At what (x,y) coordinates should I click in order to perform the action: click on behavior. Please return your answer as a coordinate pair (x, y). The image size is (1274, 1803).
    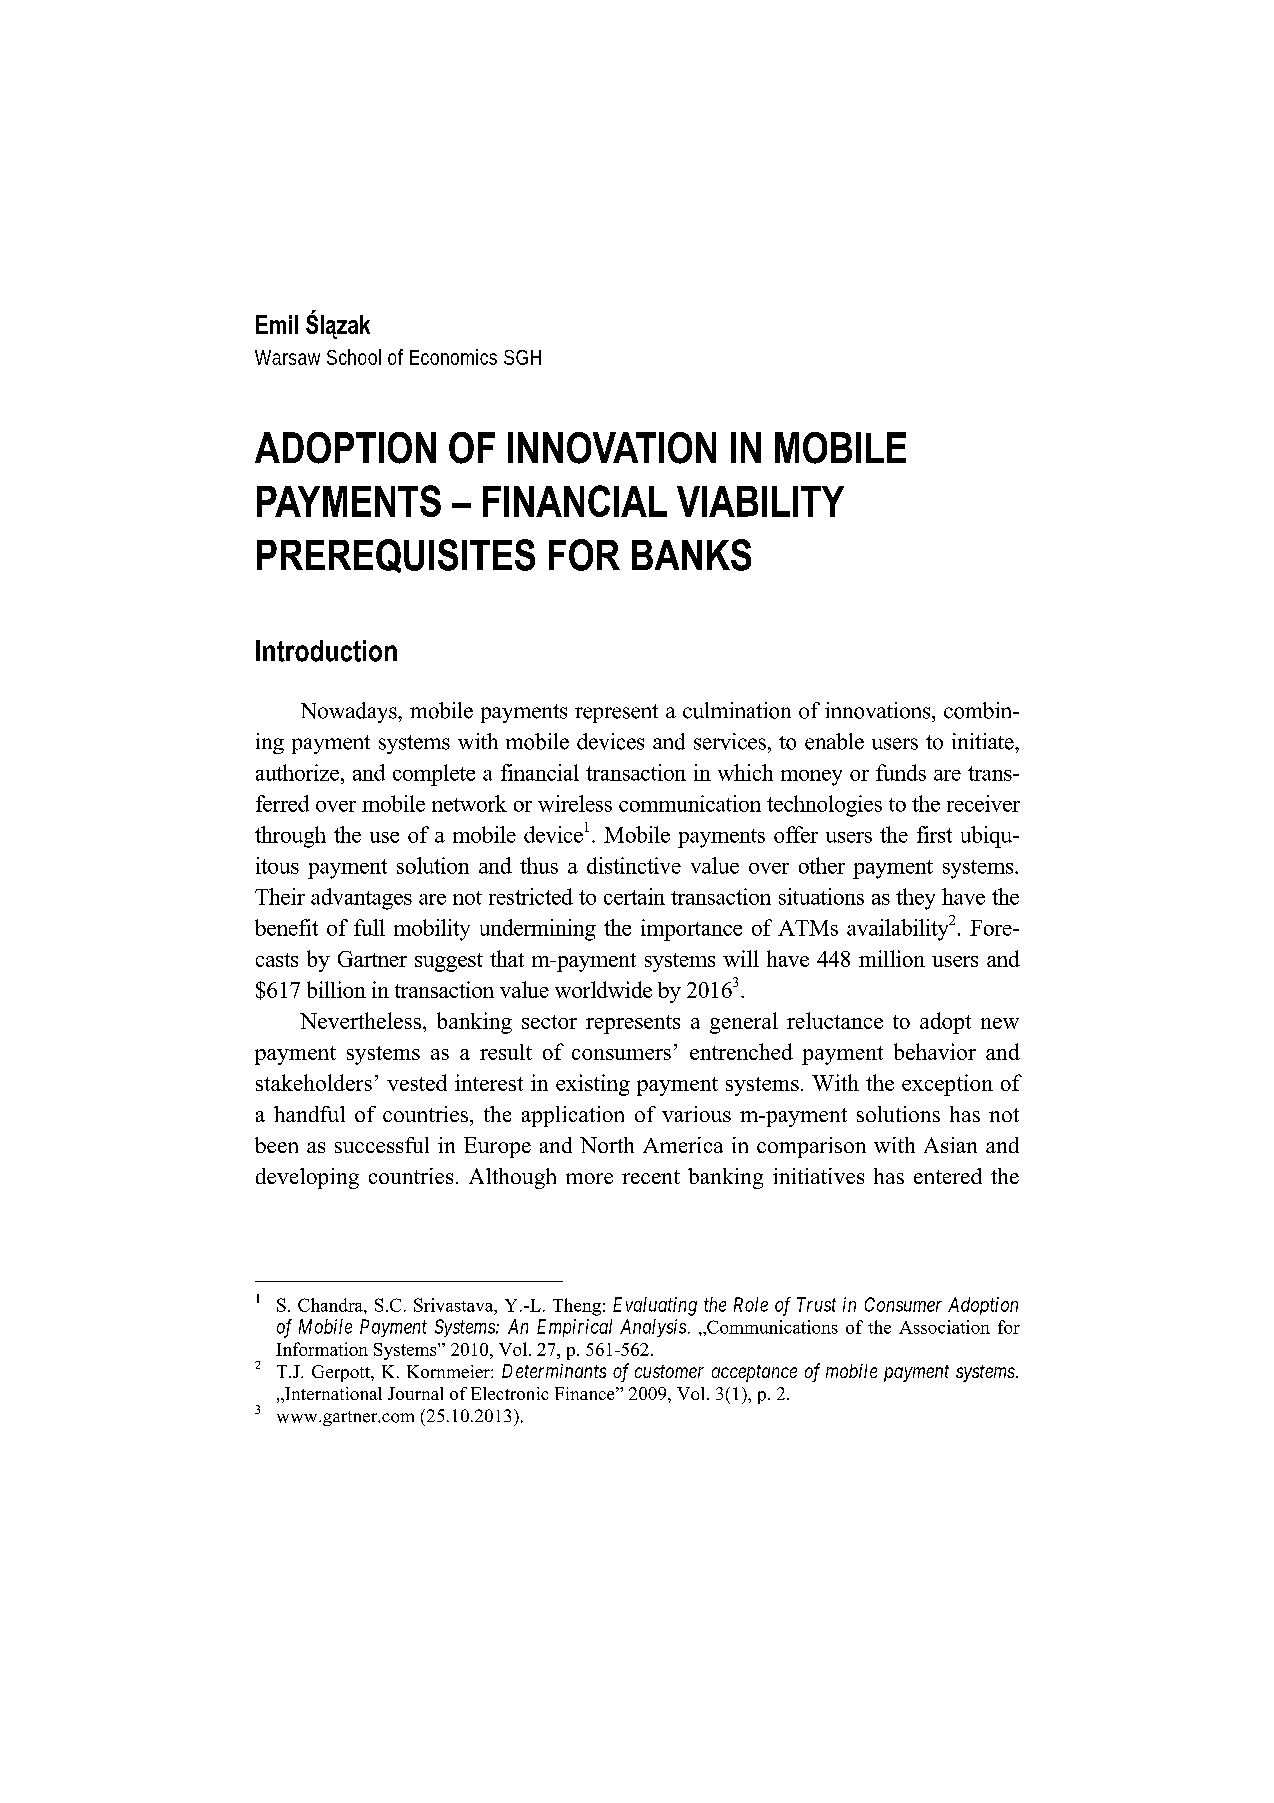
    Looking at the image, I should click on (935, 1051).
